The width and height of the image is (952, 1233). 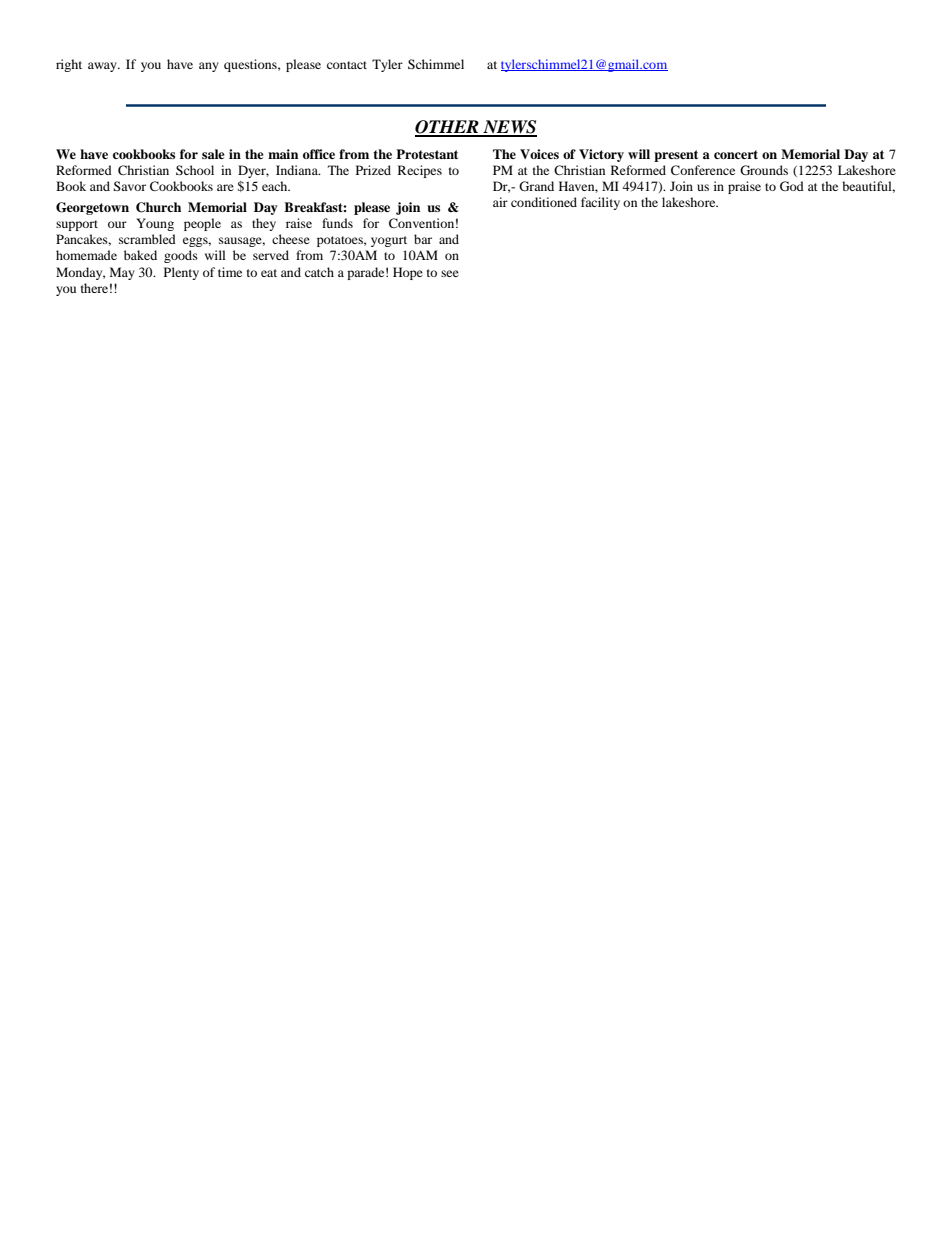 I want to click on air, so click(x=500, y=202).
